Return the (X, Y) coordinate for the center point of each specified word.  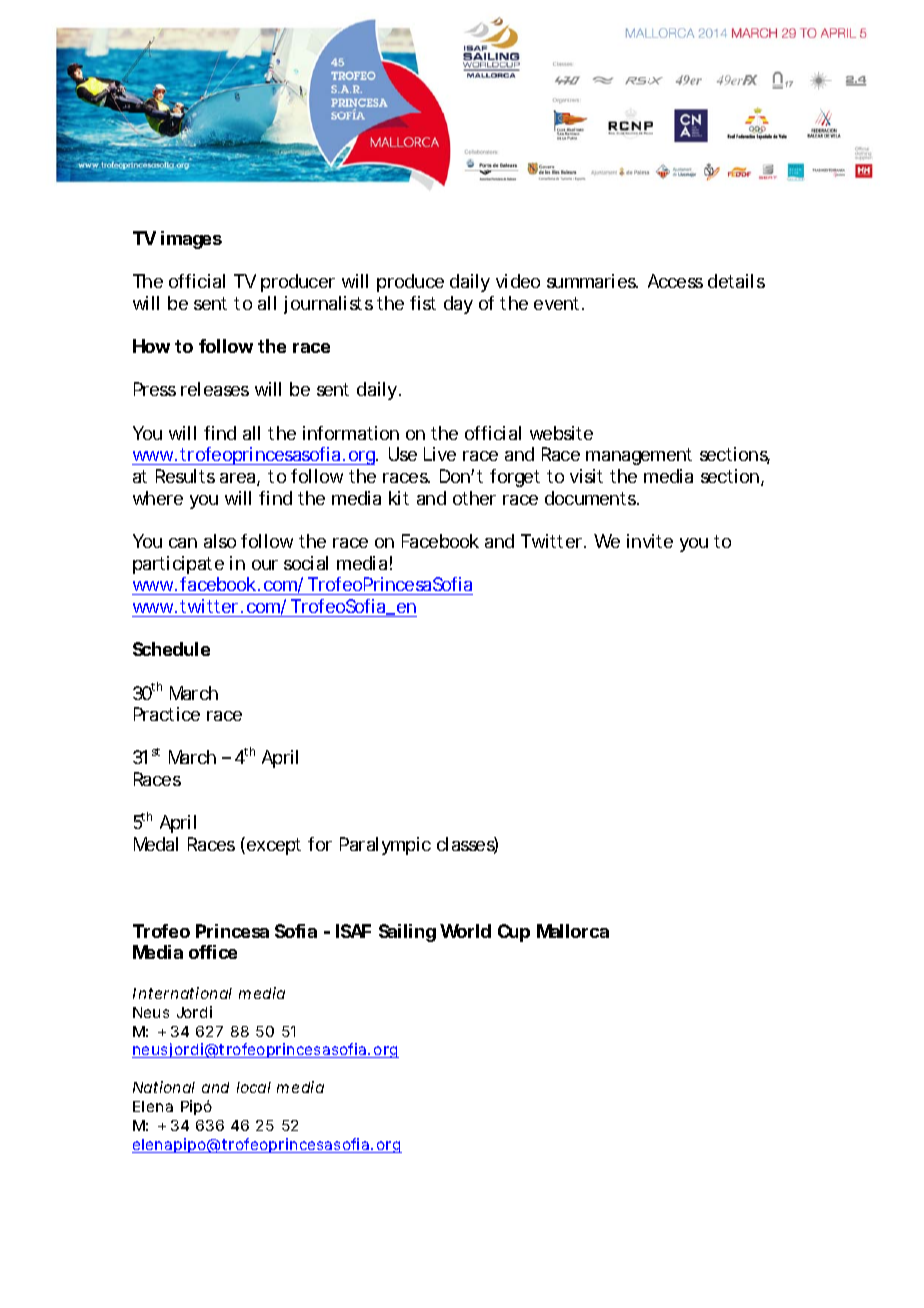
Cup (514, 933)
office (213, 952)
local (254, 1087)
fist (423, 303)
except (274, 846)
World (465, 931)
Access (675, 281)
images (191, 240)
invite (650, 541)
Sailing (407, 933)
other (474, 498)
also (220, 541)
